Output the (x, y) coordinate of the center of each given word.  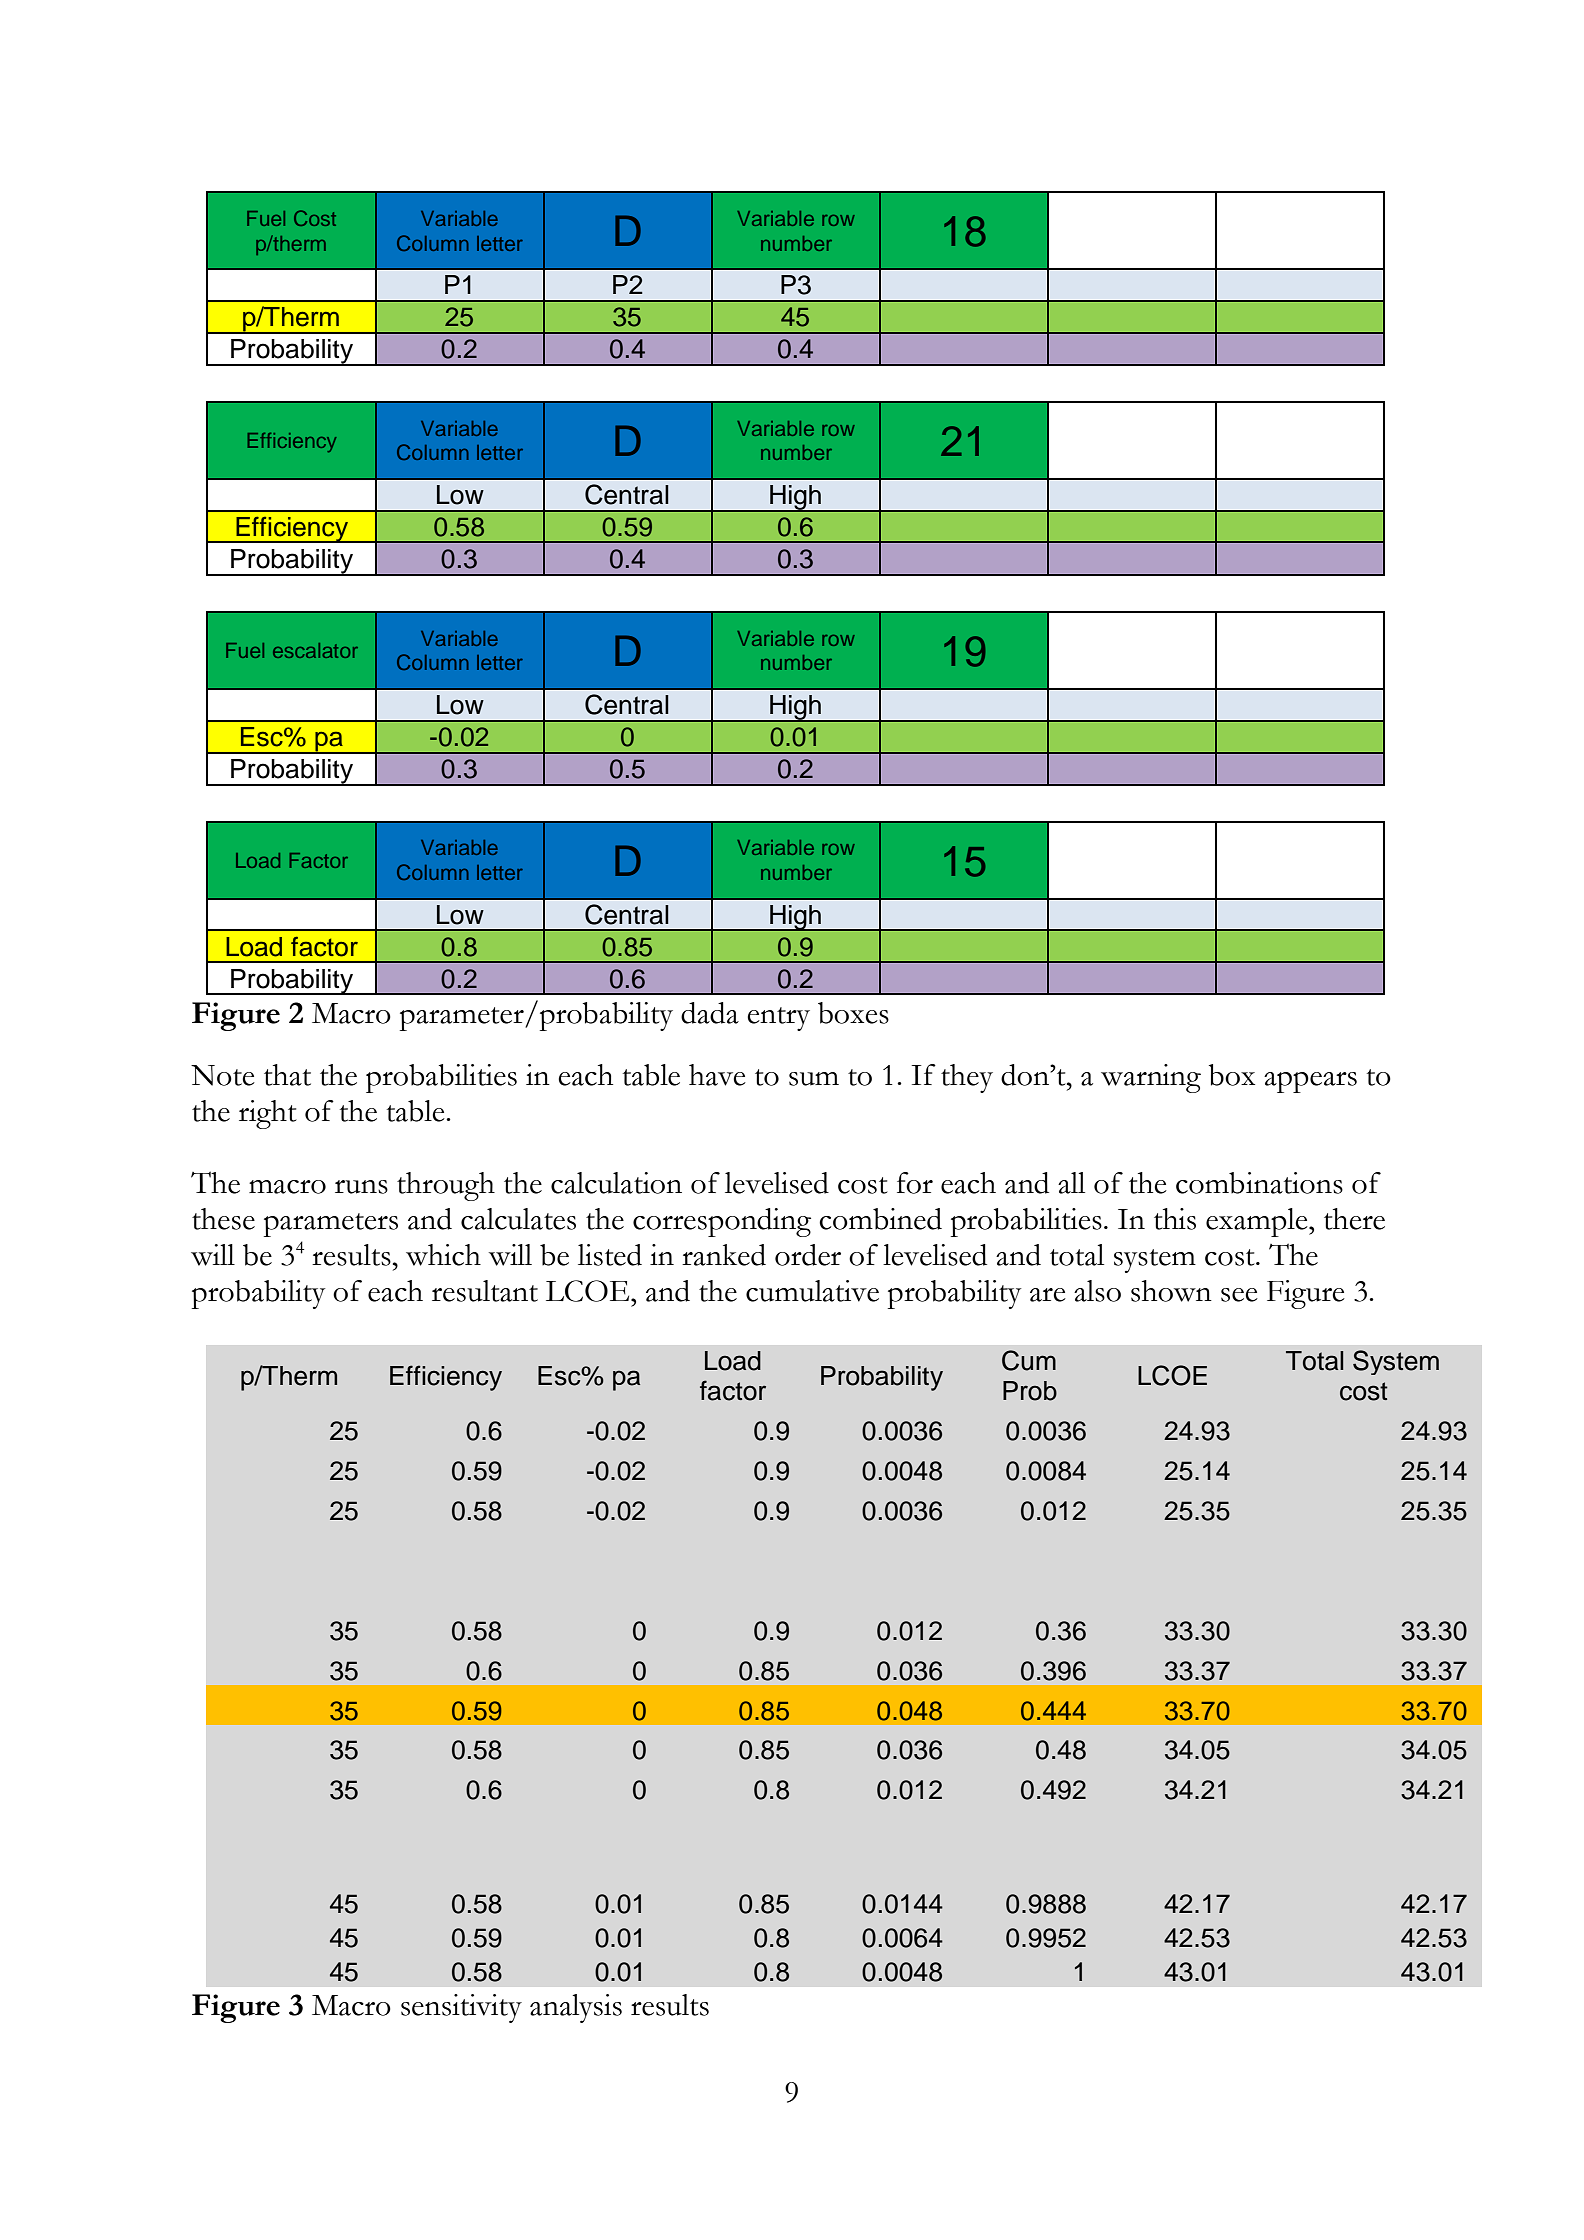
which (443, 1255)
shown (1171, 1291)
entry (778, 1019)
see (1239, 1295)
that (287, 1075)
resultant (485, 1291)
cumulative (812, 1291)
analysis (576, 2008)
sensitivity (461, 2008)
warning (1151, 1078)
